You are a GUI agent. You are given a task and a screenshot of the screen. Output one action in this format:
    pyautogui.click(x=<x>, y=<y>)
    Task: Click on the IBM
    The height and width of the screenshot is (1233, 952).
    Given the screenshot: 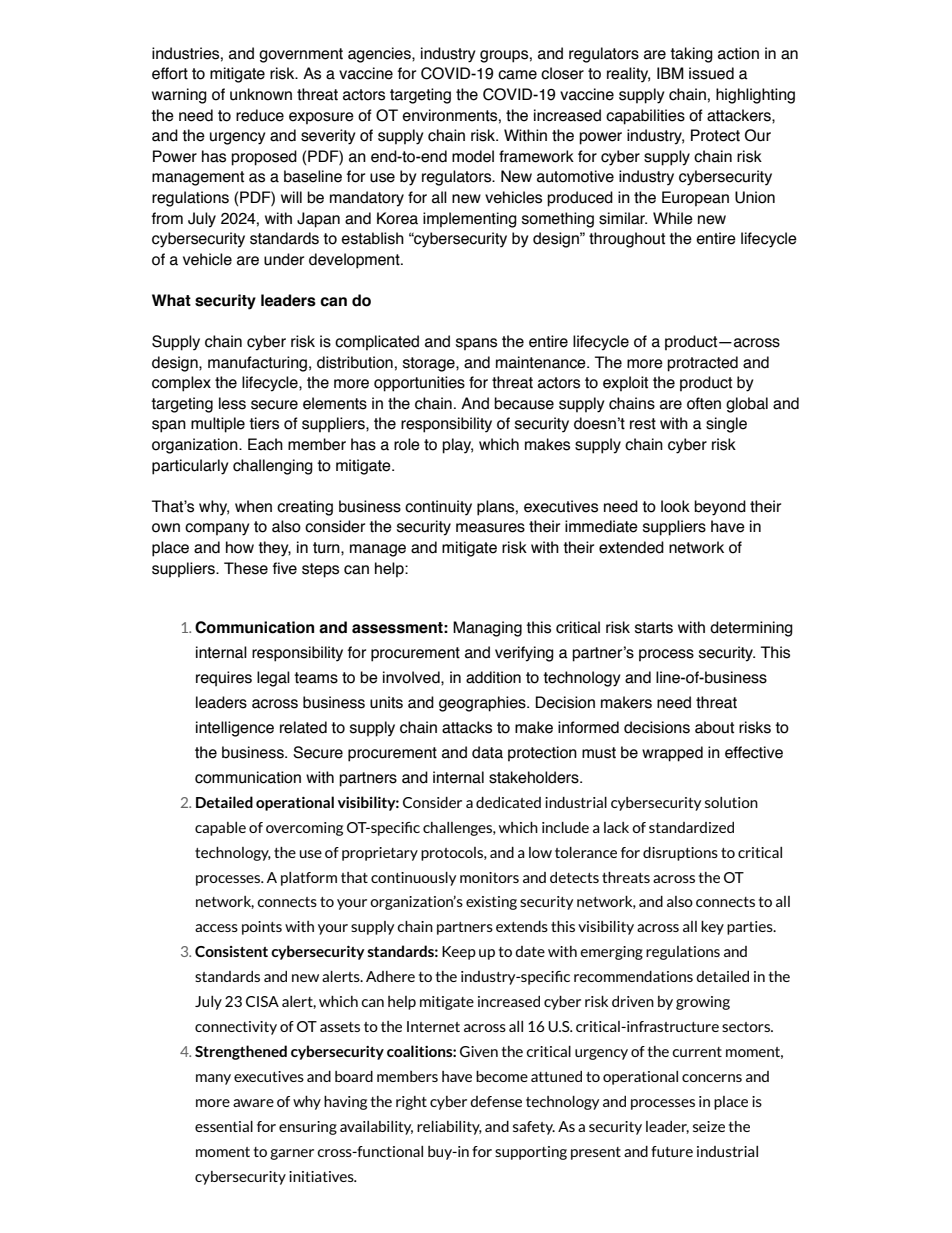 What is the action you would take?
    pyautogui.click(x=670, y=73)
